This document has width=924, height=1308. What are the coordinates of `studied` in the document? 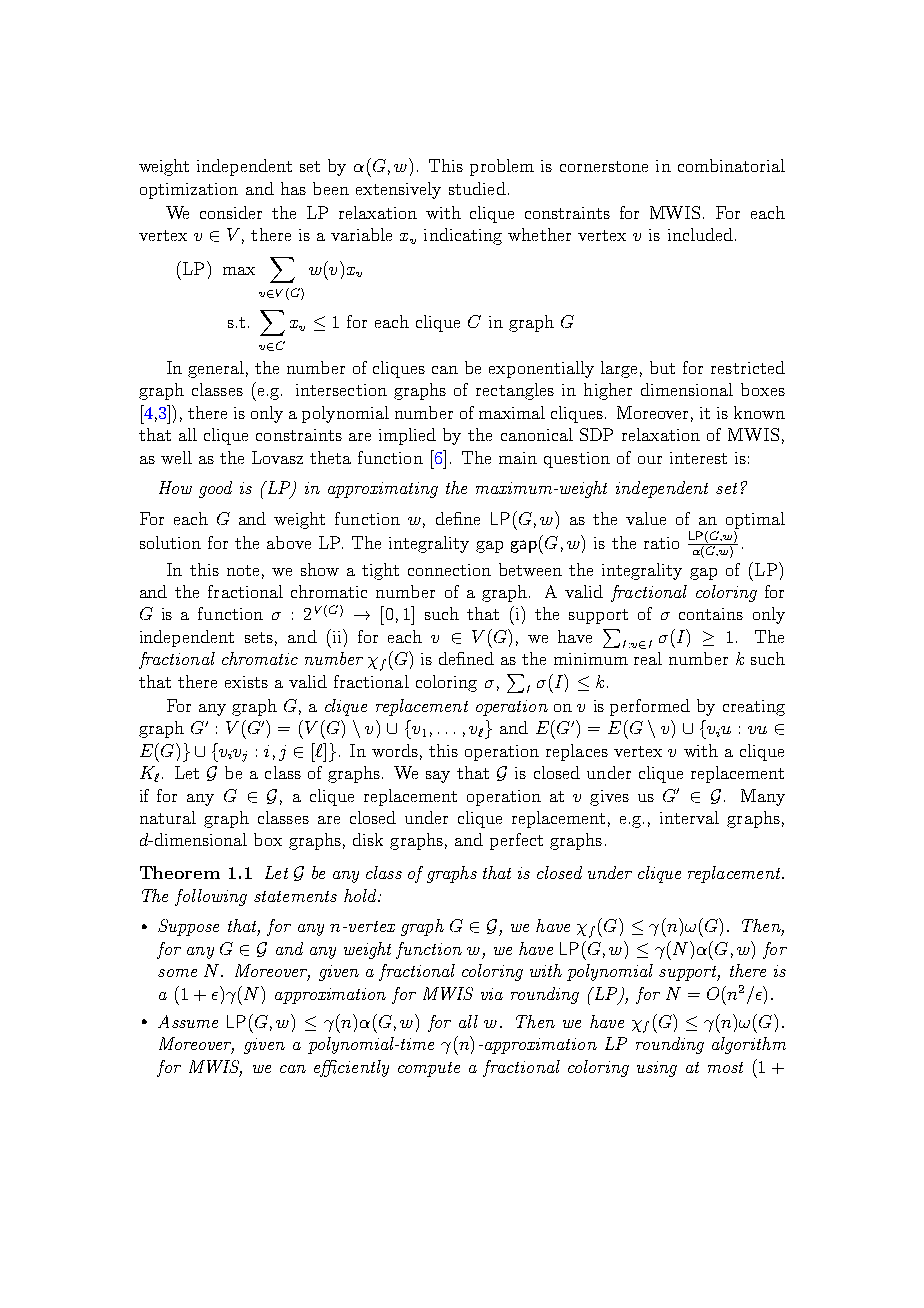 It's located at (477, 188).
